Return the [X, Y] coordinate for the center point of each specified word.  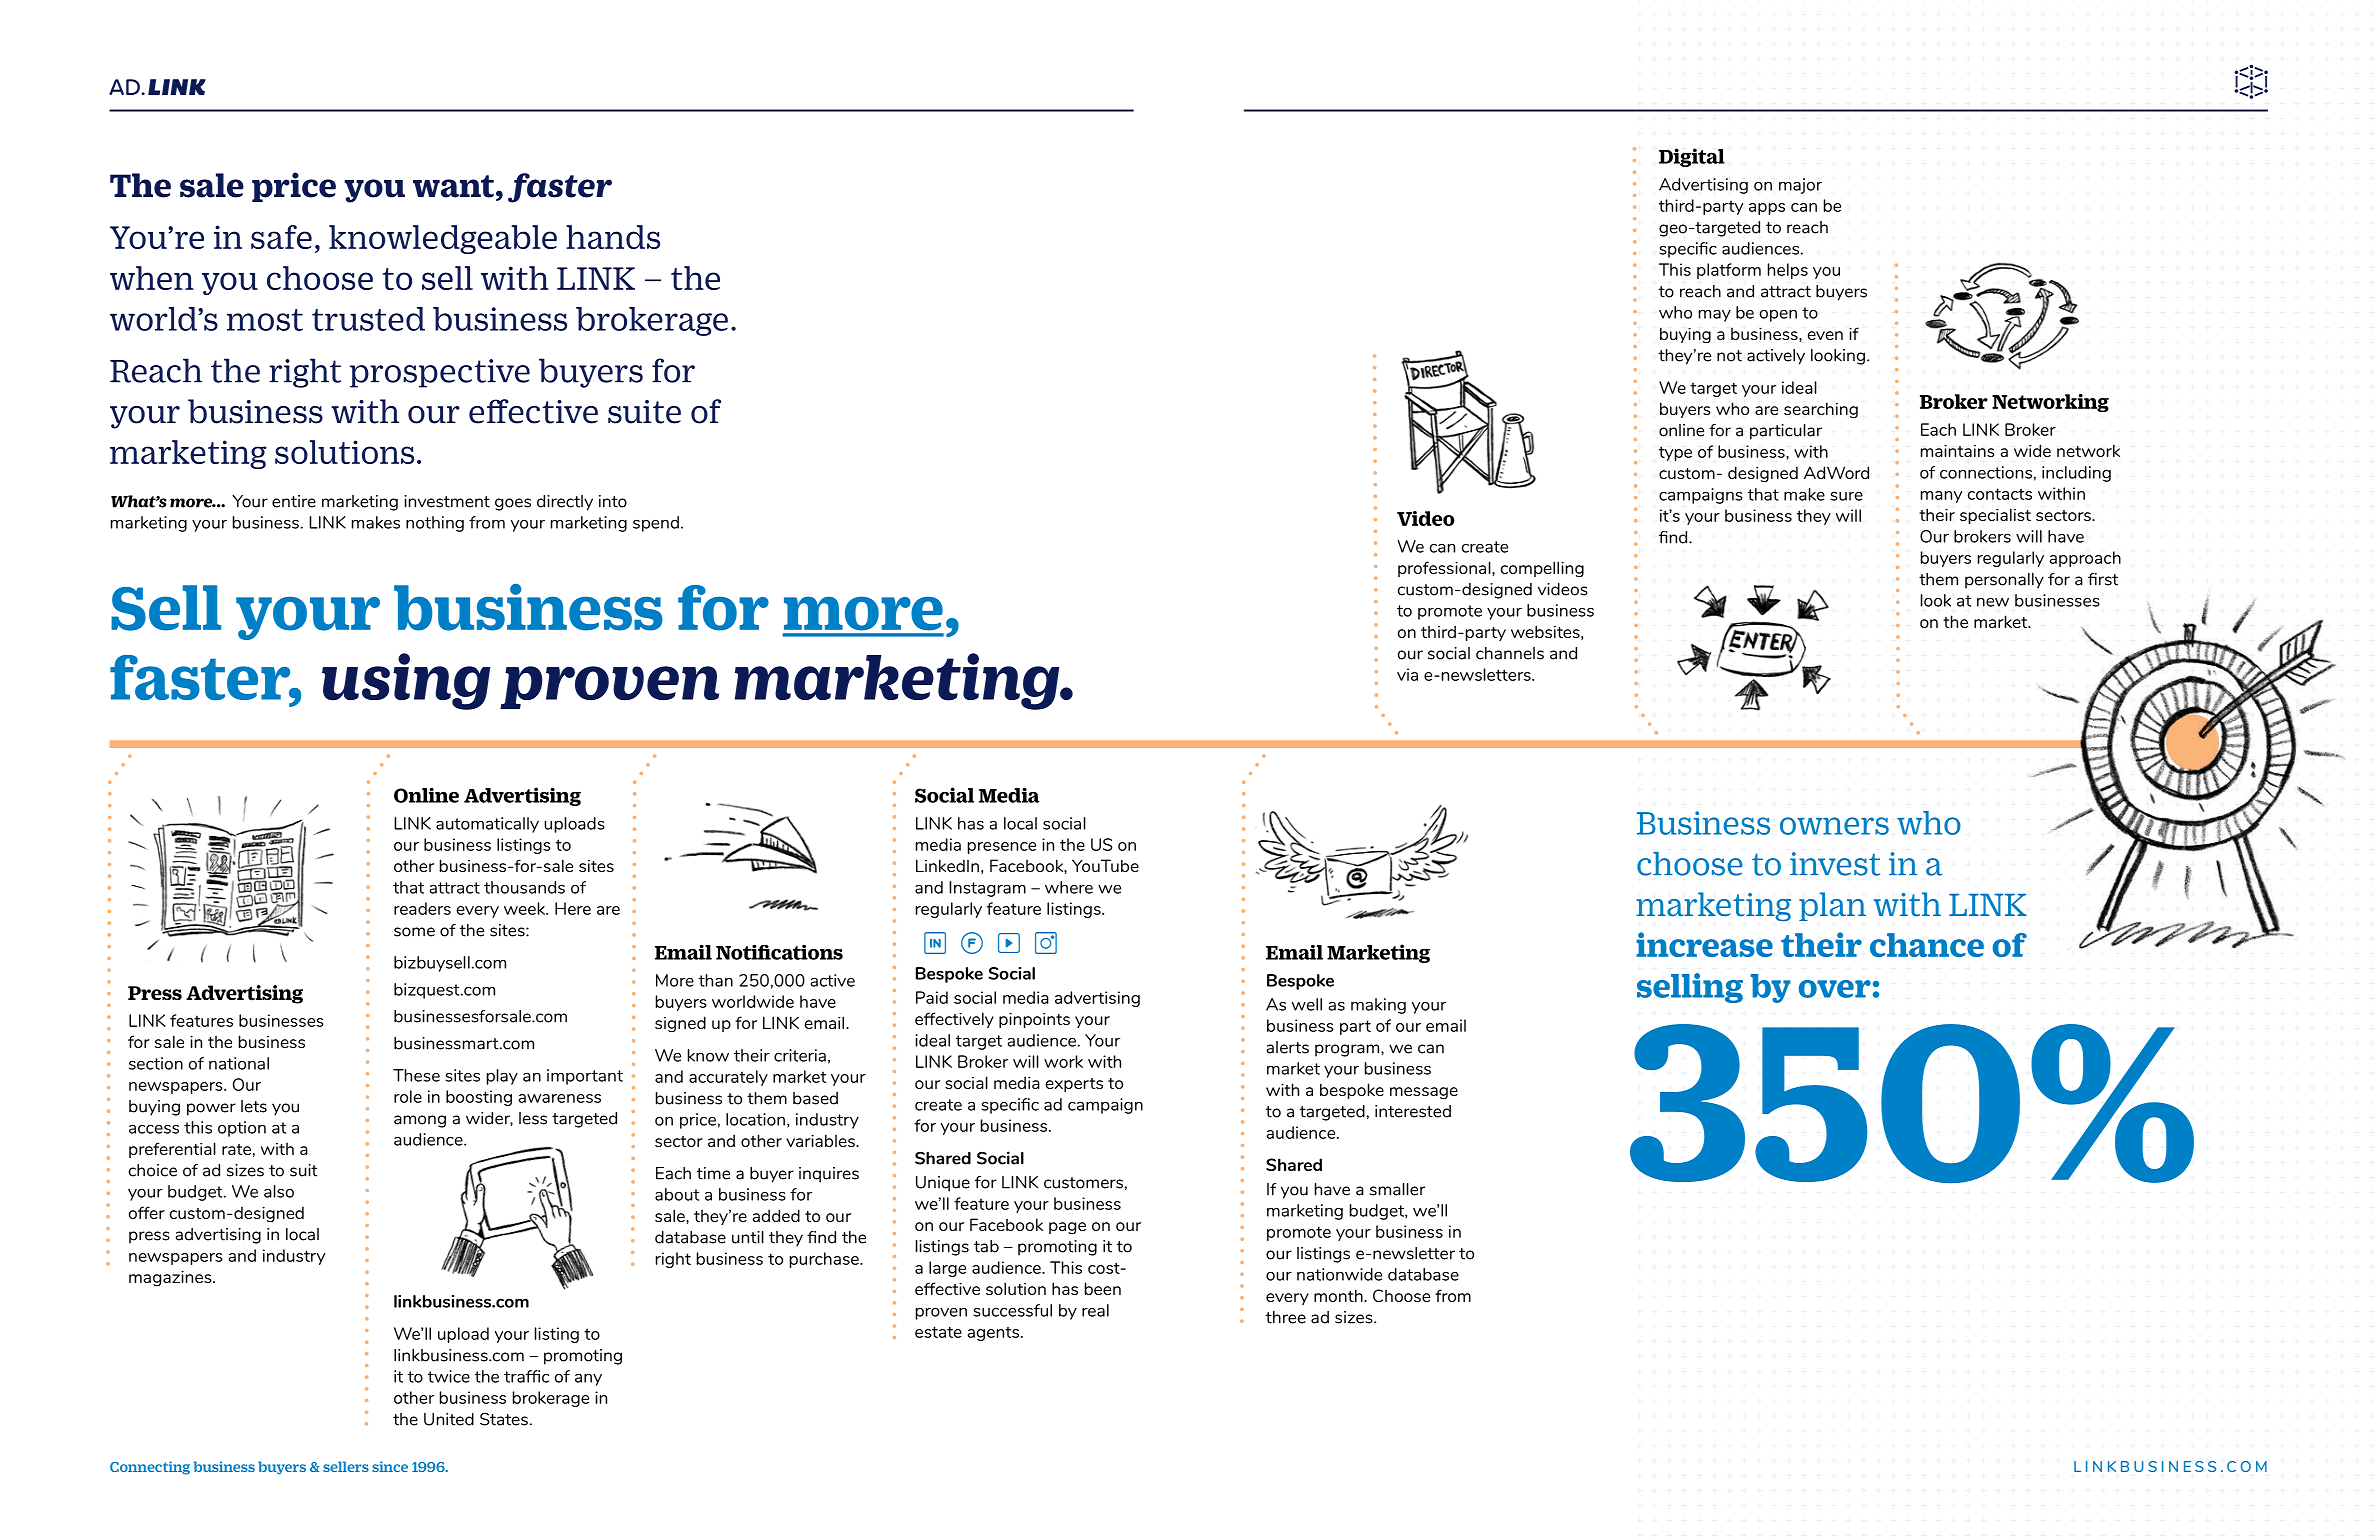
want [453, 186]
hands [613, 237]
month [1339, 1295]
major [1800, 186]
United [449, 1419]
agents [993, 1333]
